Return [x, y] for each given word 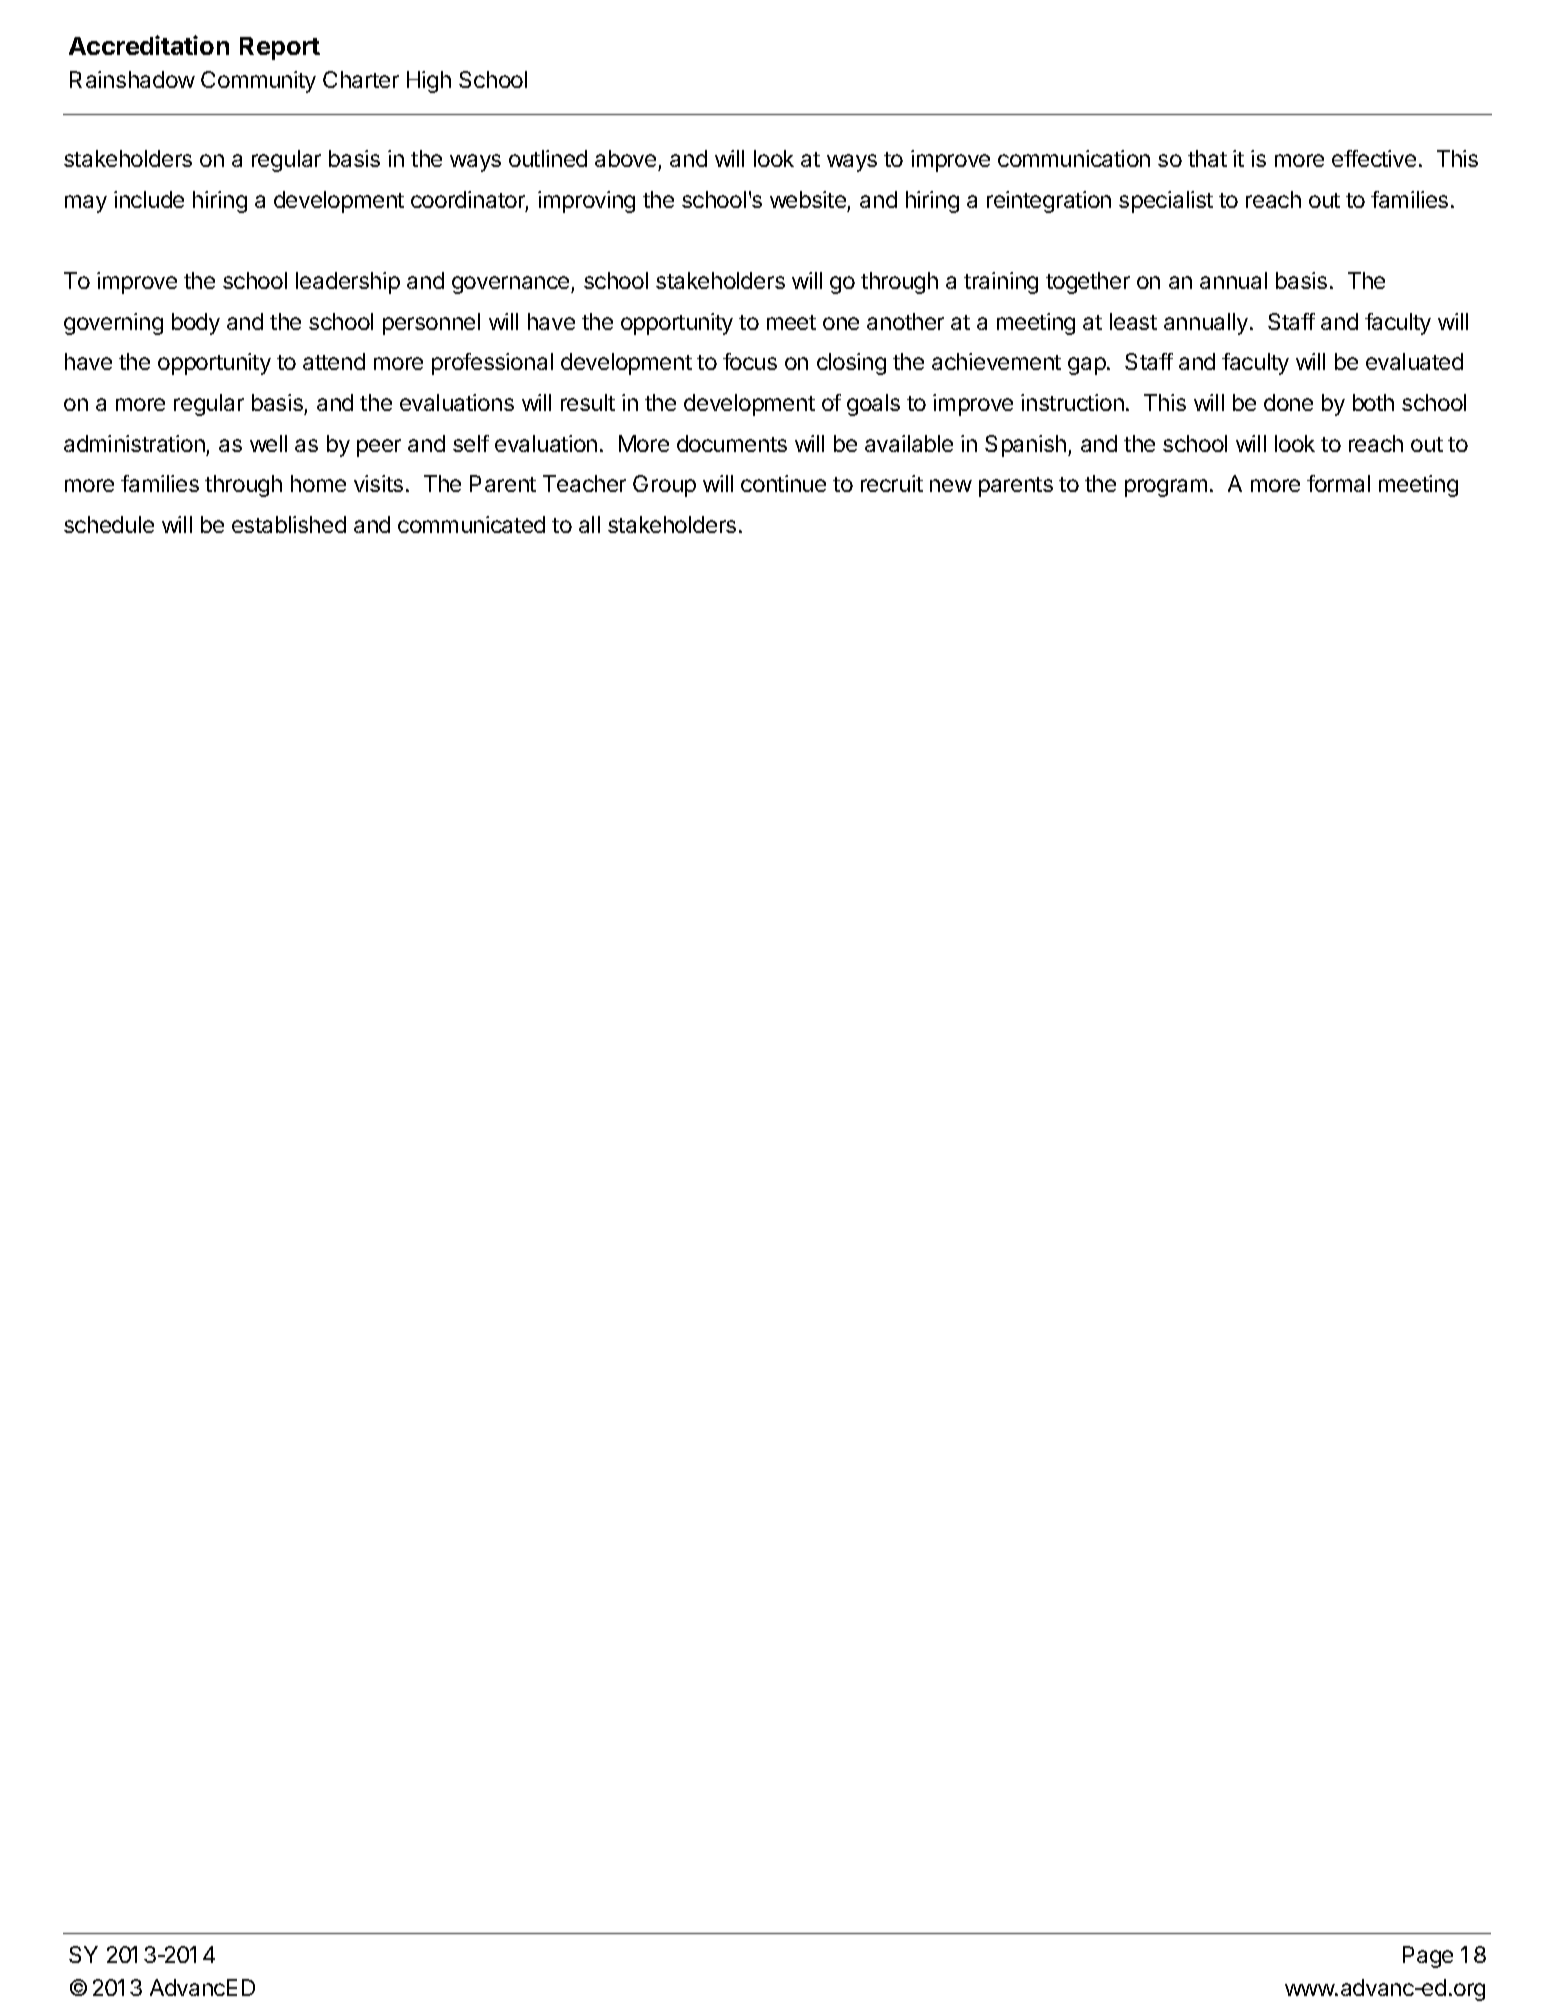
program [1166, 488]
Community [258, 82]
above [625, 158]
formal [1338, 483]
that [1207, 158]
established [289, 524]
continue [783, 483]
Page [1428, 1957]
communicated [471, 524]
